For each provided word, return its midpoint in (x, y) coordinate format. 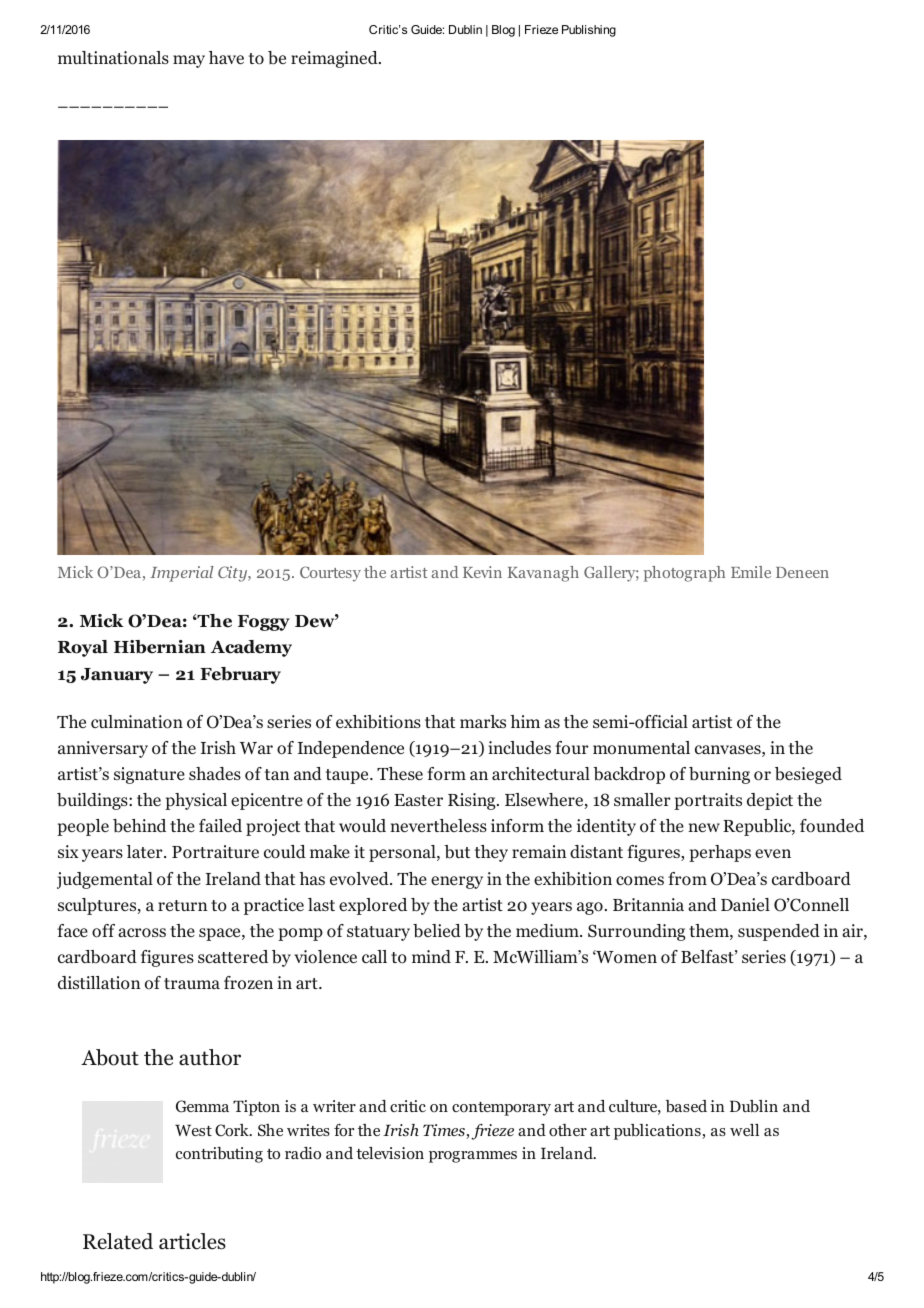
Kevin (482, 572)
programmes (473, 1157)
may (189, 61)
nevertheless (438, 825)
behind (139, 826)
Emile (751, 572)
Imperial (182, 574)
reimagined (335, 59)
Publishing (589, 31)
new (704, 827)
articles (192, 1241)
